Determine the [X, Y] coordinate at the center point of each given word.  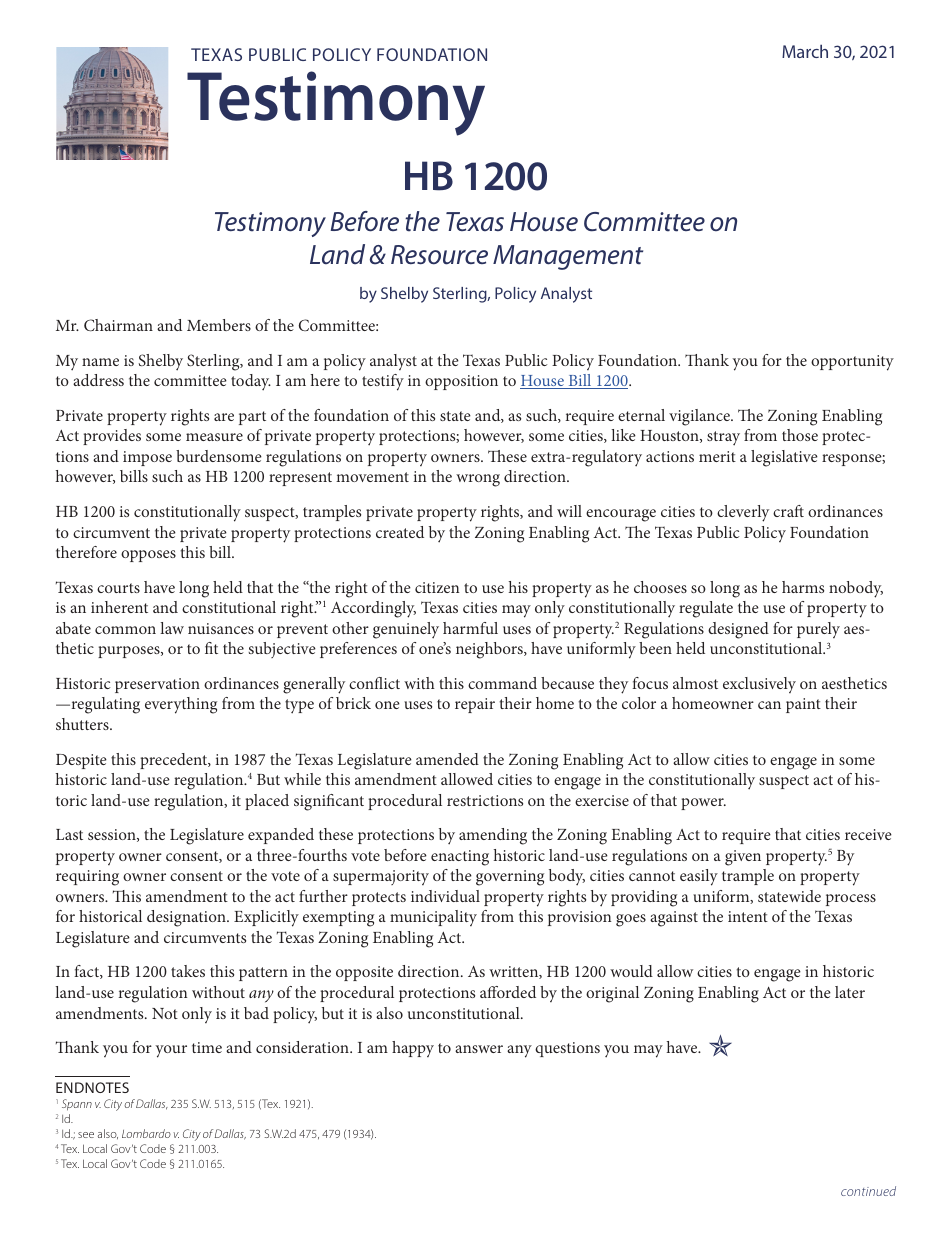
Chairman [118, 325]
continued [868, 1191]
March [805, 51]
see [86, 1135]
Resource [439, 255]
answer [479, 1049]
